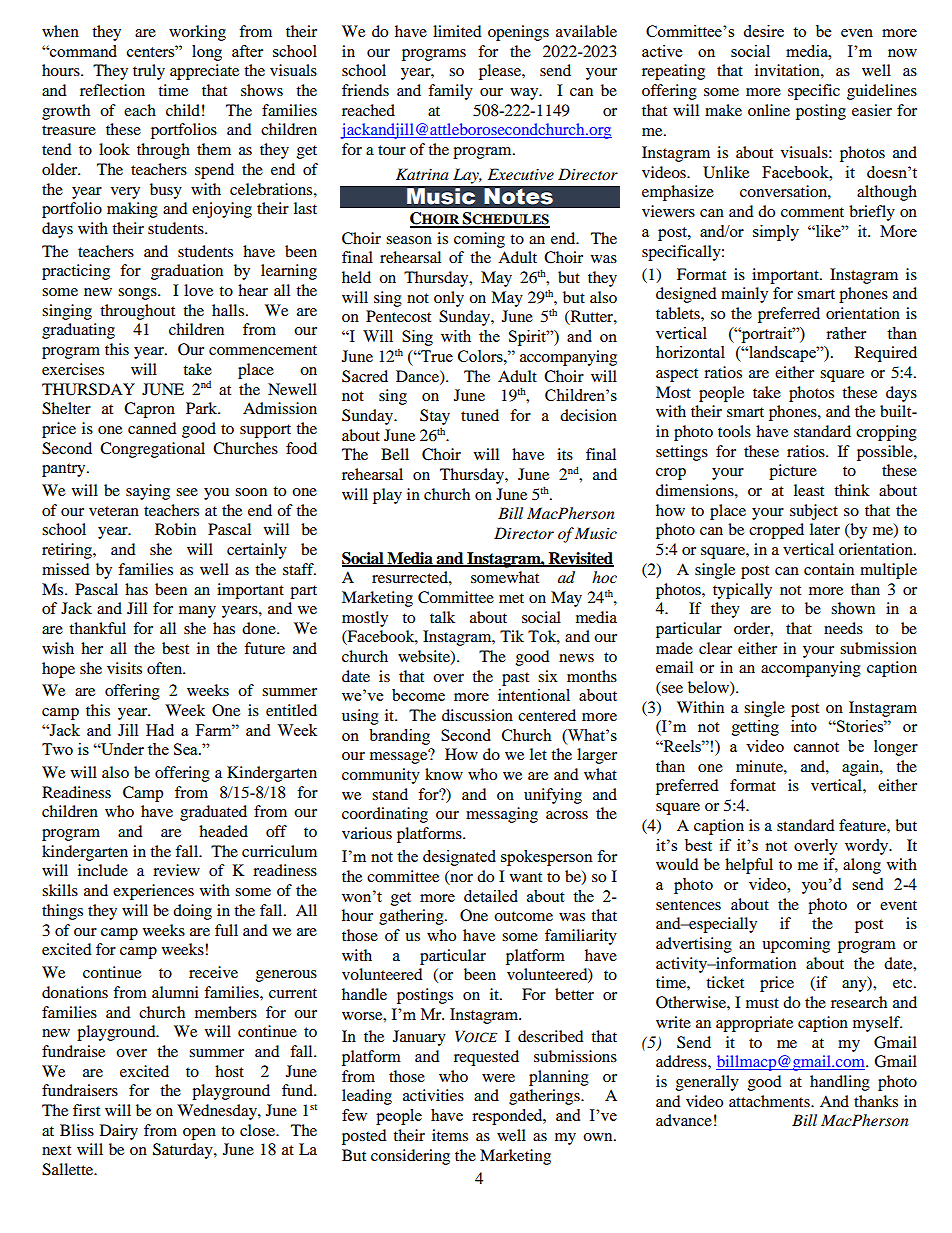  I want to click on desire, so click(763, 31).
